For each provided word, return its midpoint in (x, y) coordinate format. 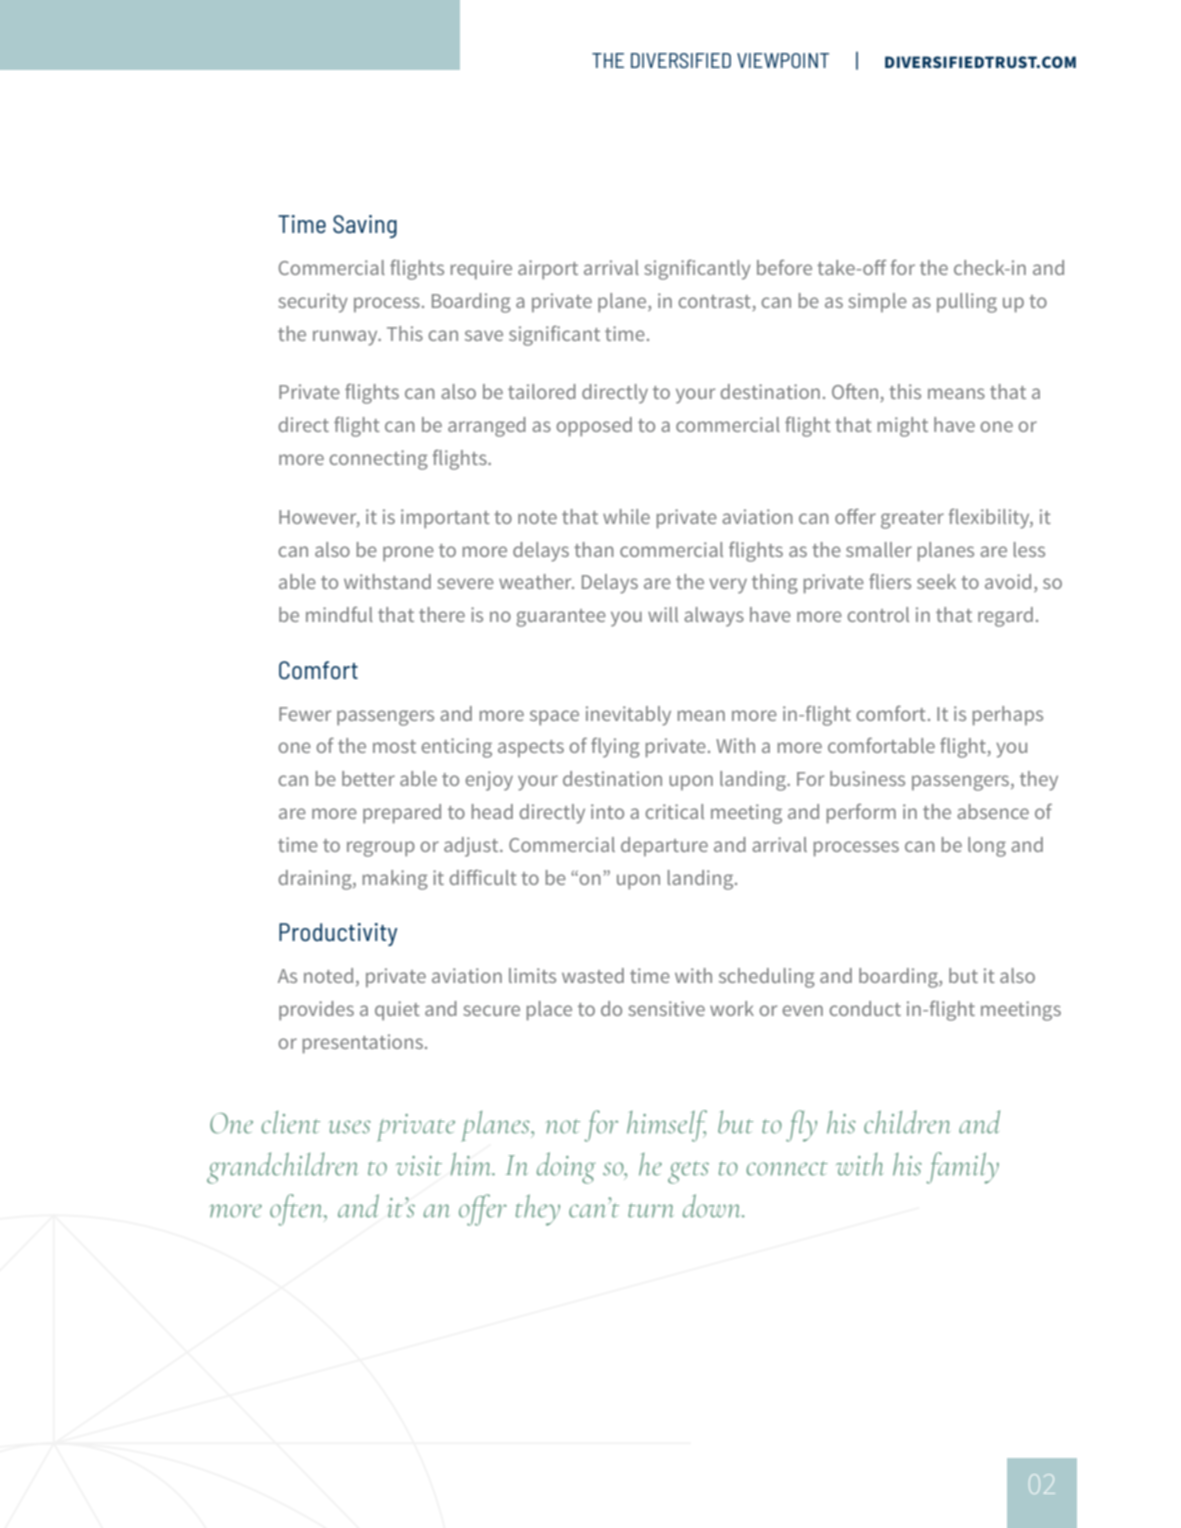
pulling (967, 303)
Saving (365, 226)
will (663, 614)
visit (419, 1166)
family (962, 1168)
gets (688, 1172)
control (878, 614)
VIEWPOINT (783, 60)
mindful (339, 614)
